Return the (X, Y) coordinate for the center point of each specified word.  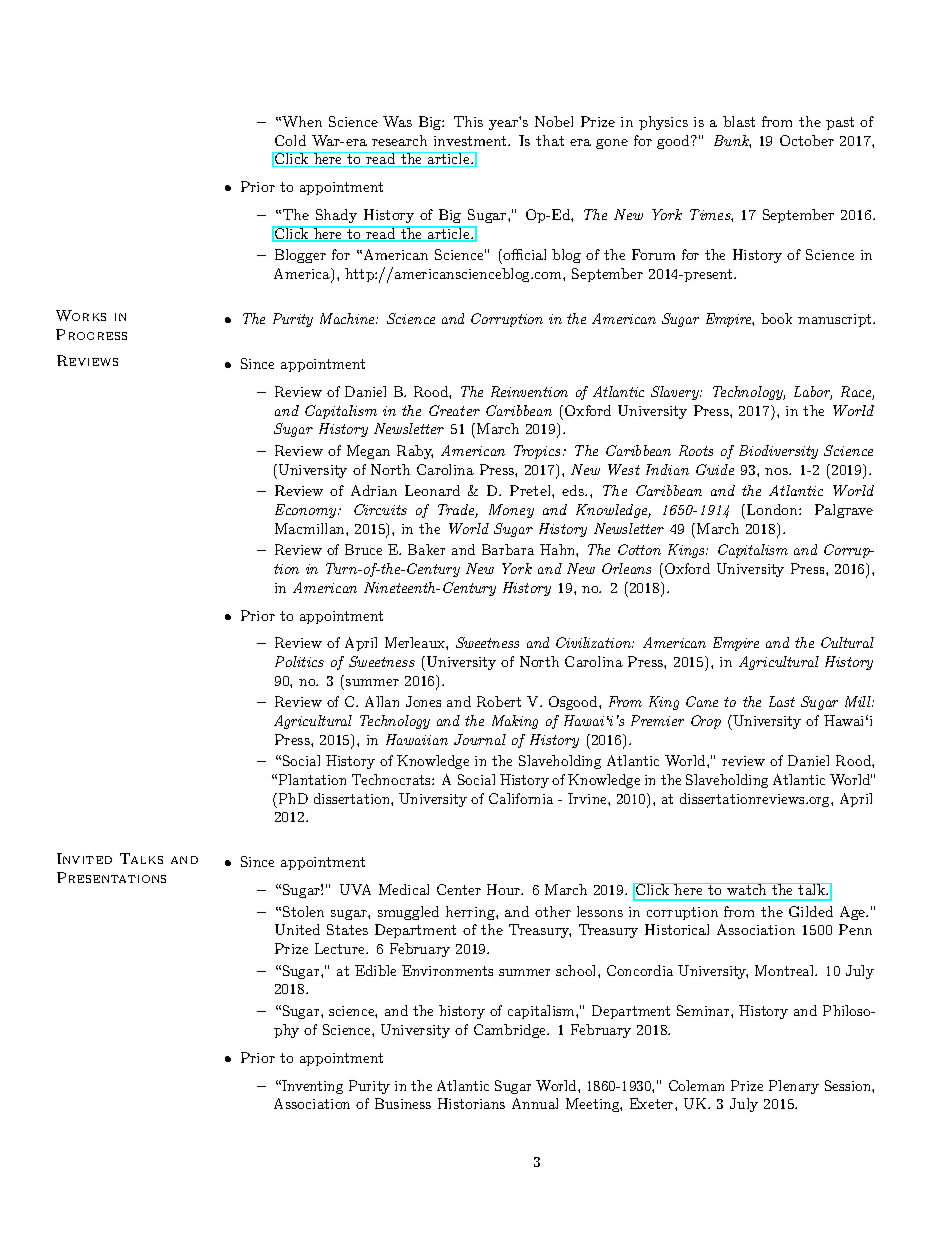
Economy (307, 511)
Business (403, 1103)
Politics (299, 661)
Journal (480, 739)
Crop (706, 722)
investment (471, 141)
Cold (290, 140)
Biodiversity (778, 452)
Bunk (732, 141)
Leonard (432, 490)
